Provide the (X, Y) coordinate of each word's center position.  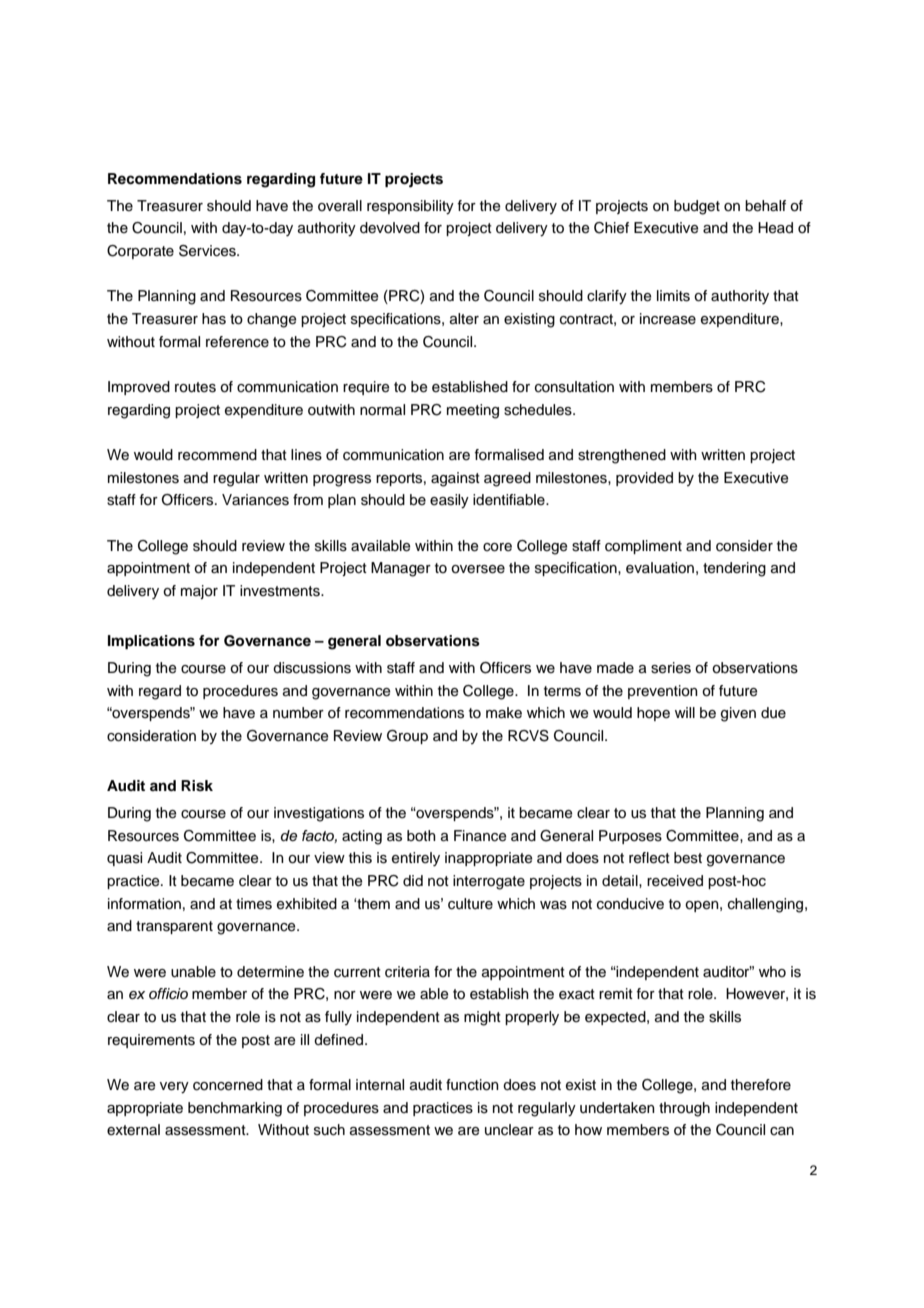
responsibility (410, 207)
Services (208, 251)
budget (697, 207)
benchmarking (235, 1109)
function (472, 1085)
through (684, 1109)
